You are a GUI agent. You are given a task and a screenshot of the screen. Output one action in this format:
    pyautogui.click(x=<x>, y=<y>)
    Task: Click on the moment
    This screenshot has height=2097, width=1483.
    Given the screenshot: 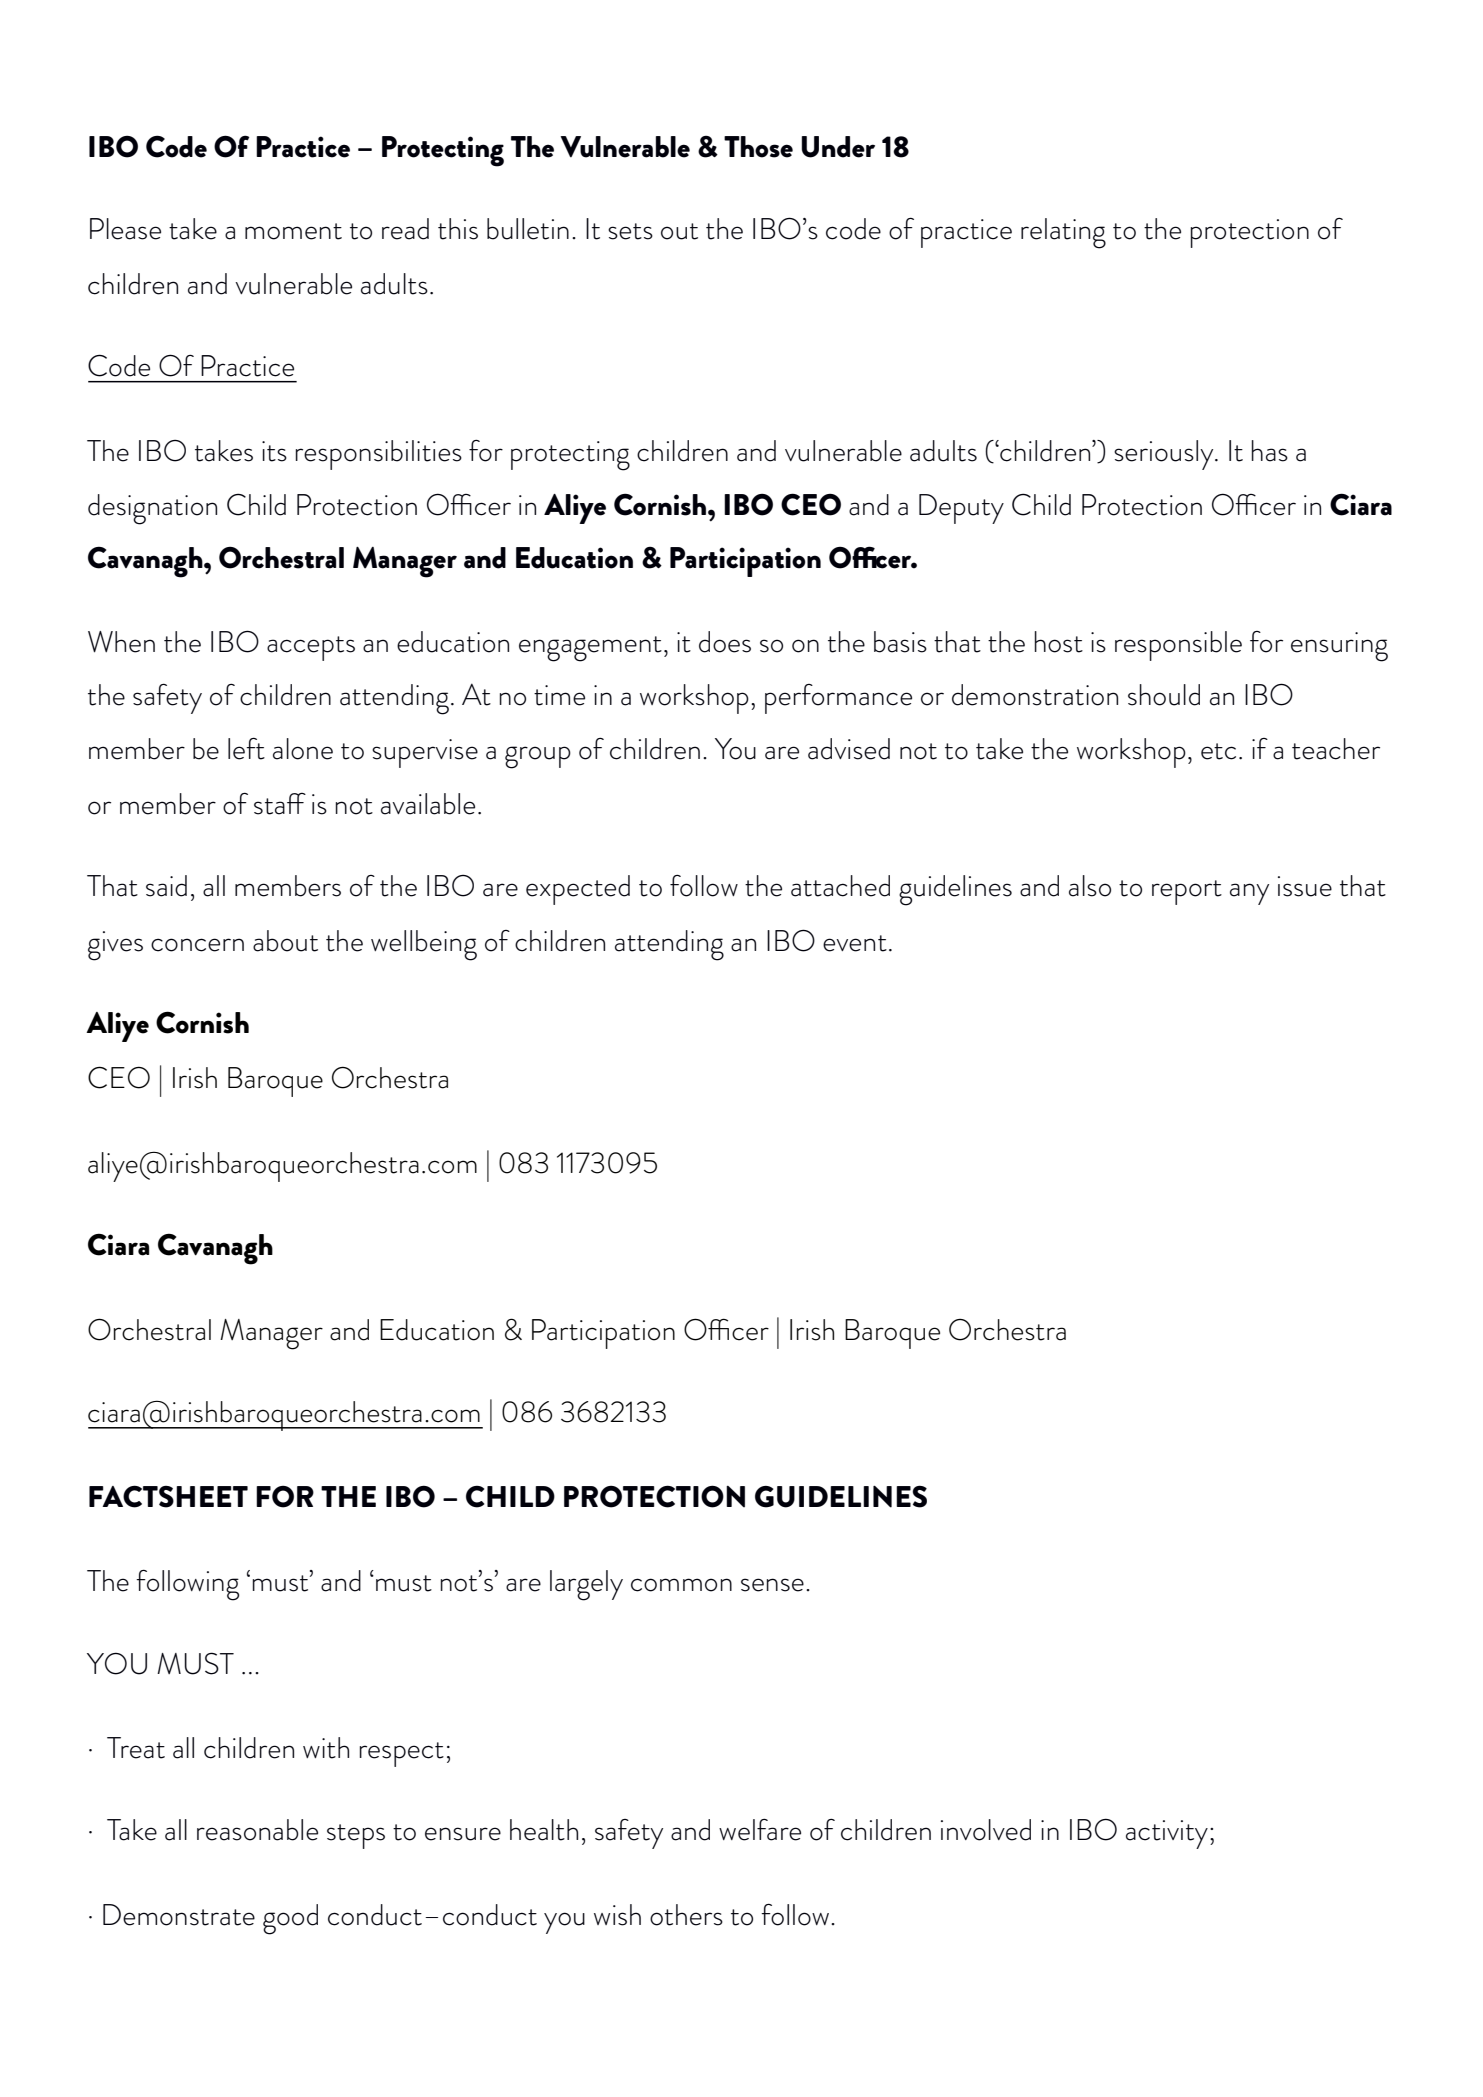 What is the action you would take?
    pyautogui.click(x=293, y=231)
